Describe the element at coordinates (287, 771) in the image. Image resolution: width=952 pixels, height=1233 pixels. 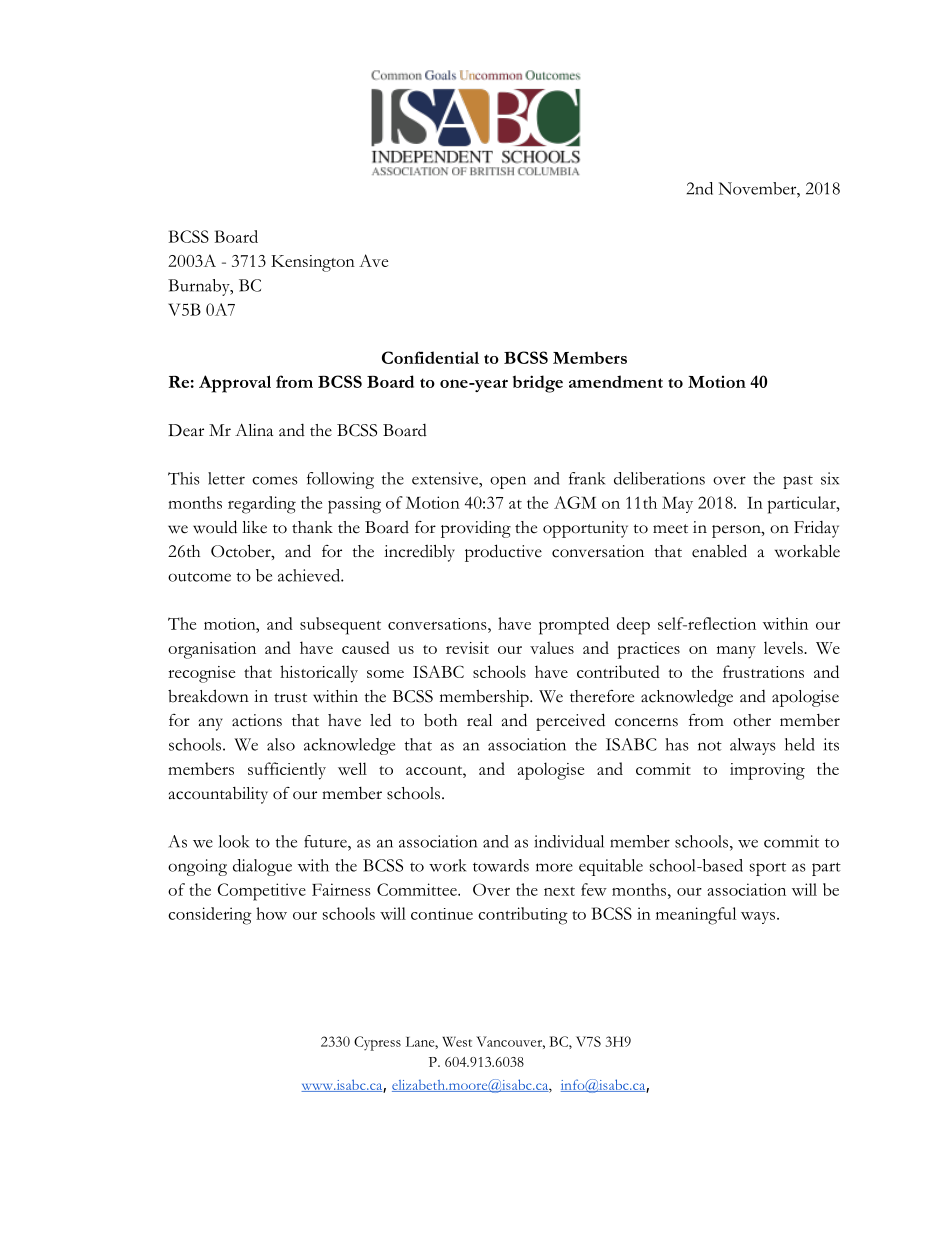
I see `sufficiently` at that location.
